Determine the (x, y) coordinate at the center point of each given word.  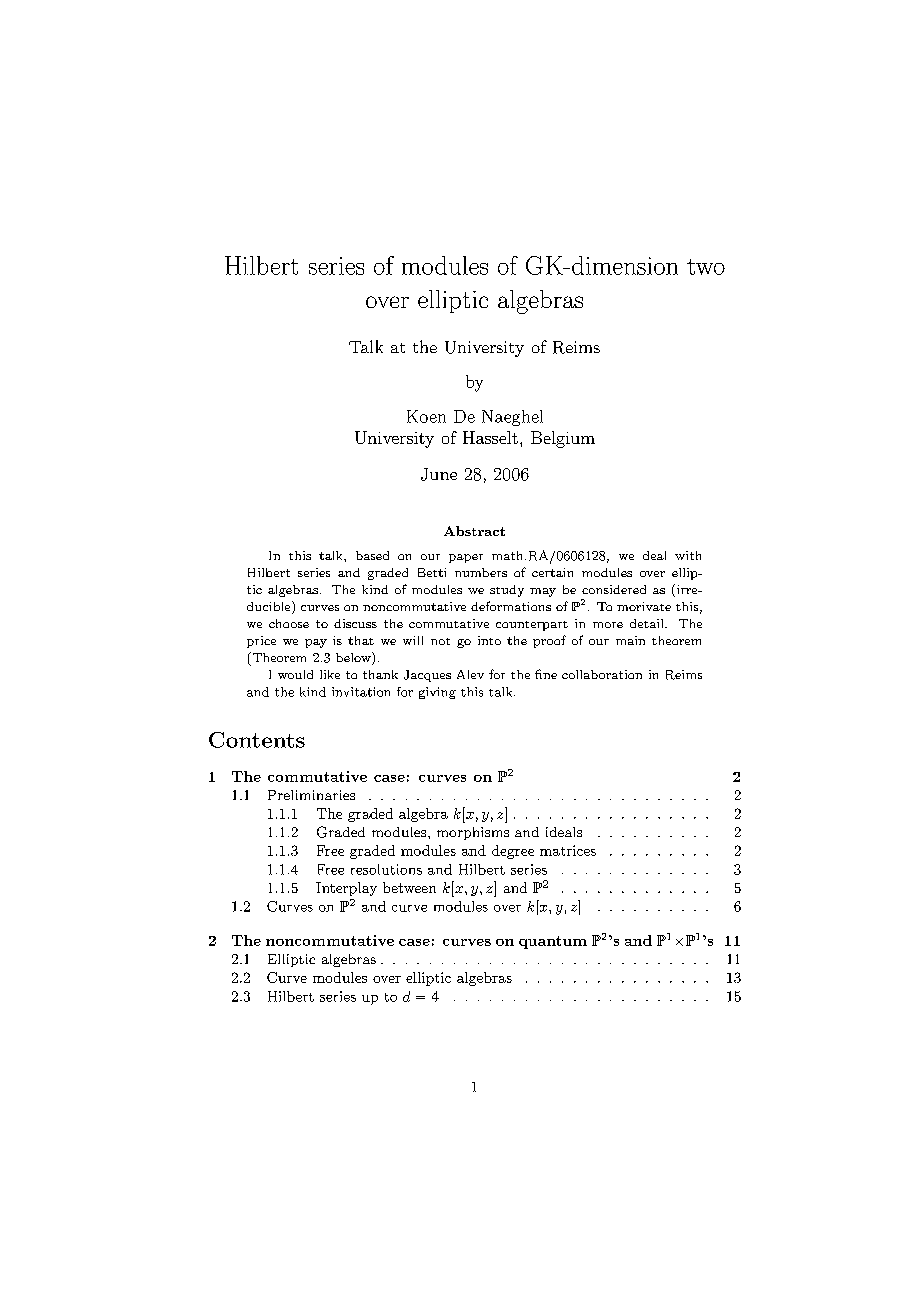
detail (648, 623)
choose (289, 623)
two (706, 267)
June (439, 474)
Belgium (563, 439)
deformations (511, 606)
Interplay (346, 889)
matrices (568, 850)
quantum (553, 942)
